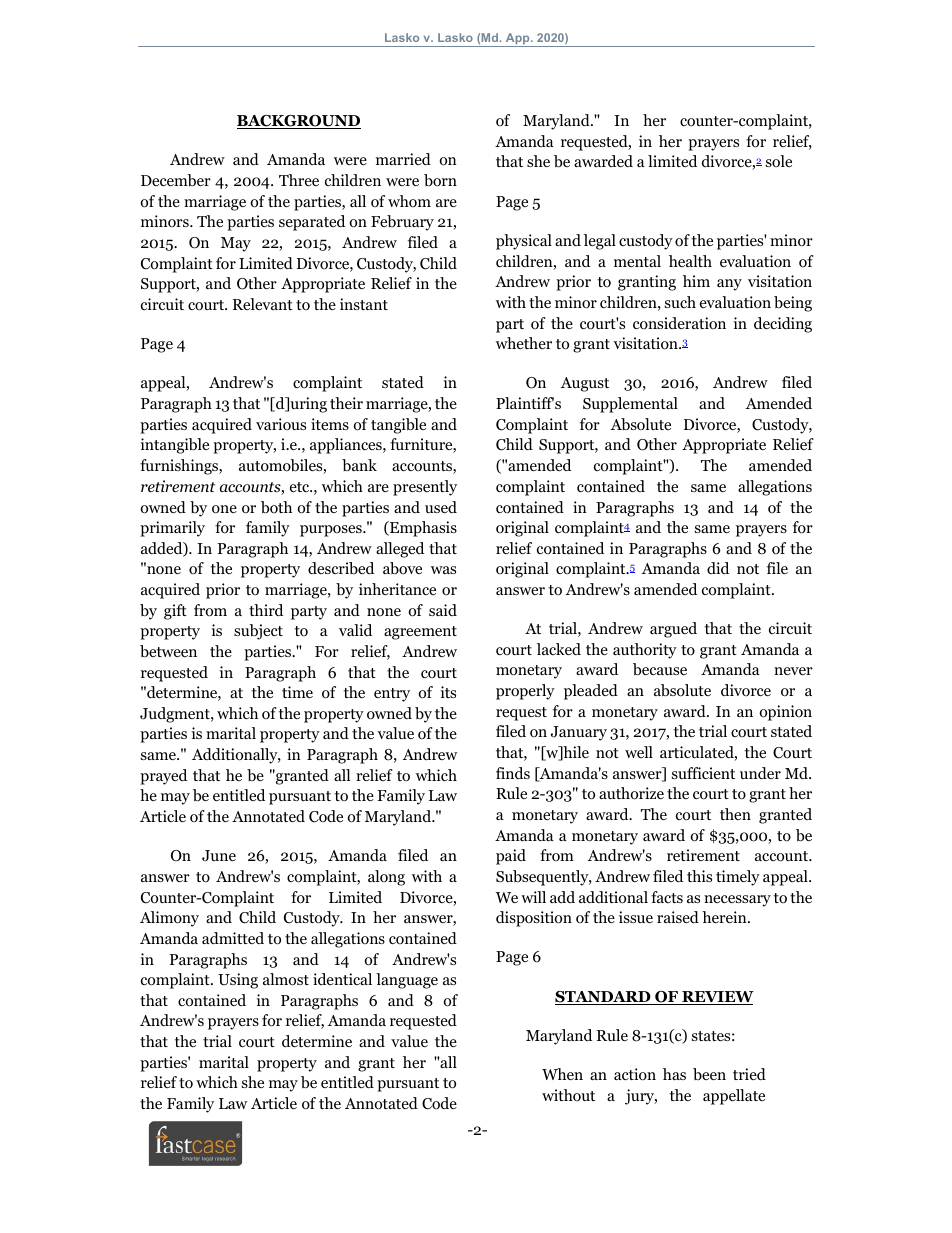 This screenshot has width=952, height=1233. What do you see at coordinates (440, 180) in the screenshot?
I see `born` at bounding box center [440, 180].
